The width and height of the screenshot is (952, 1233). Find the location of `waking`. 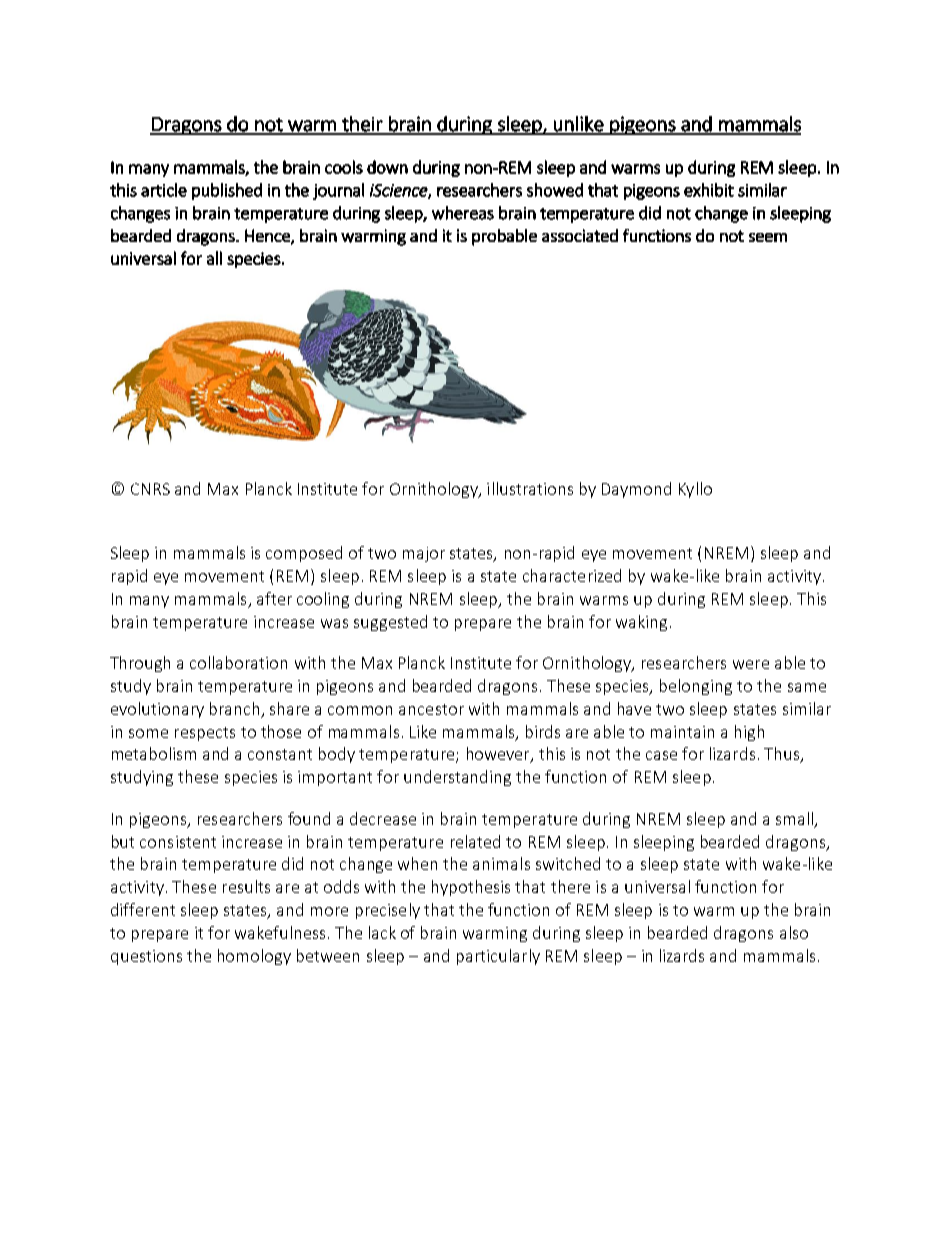

waking is located at coordinates (641, 623).
